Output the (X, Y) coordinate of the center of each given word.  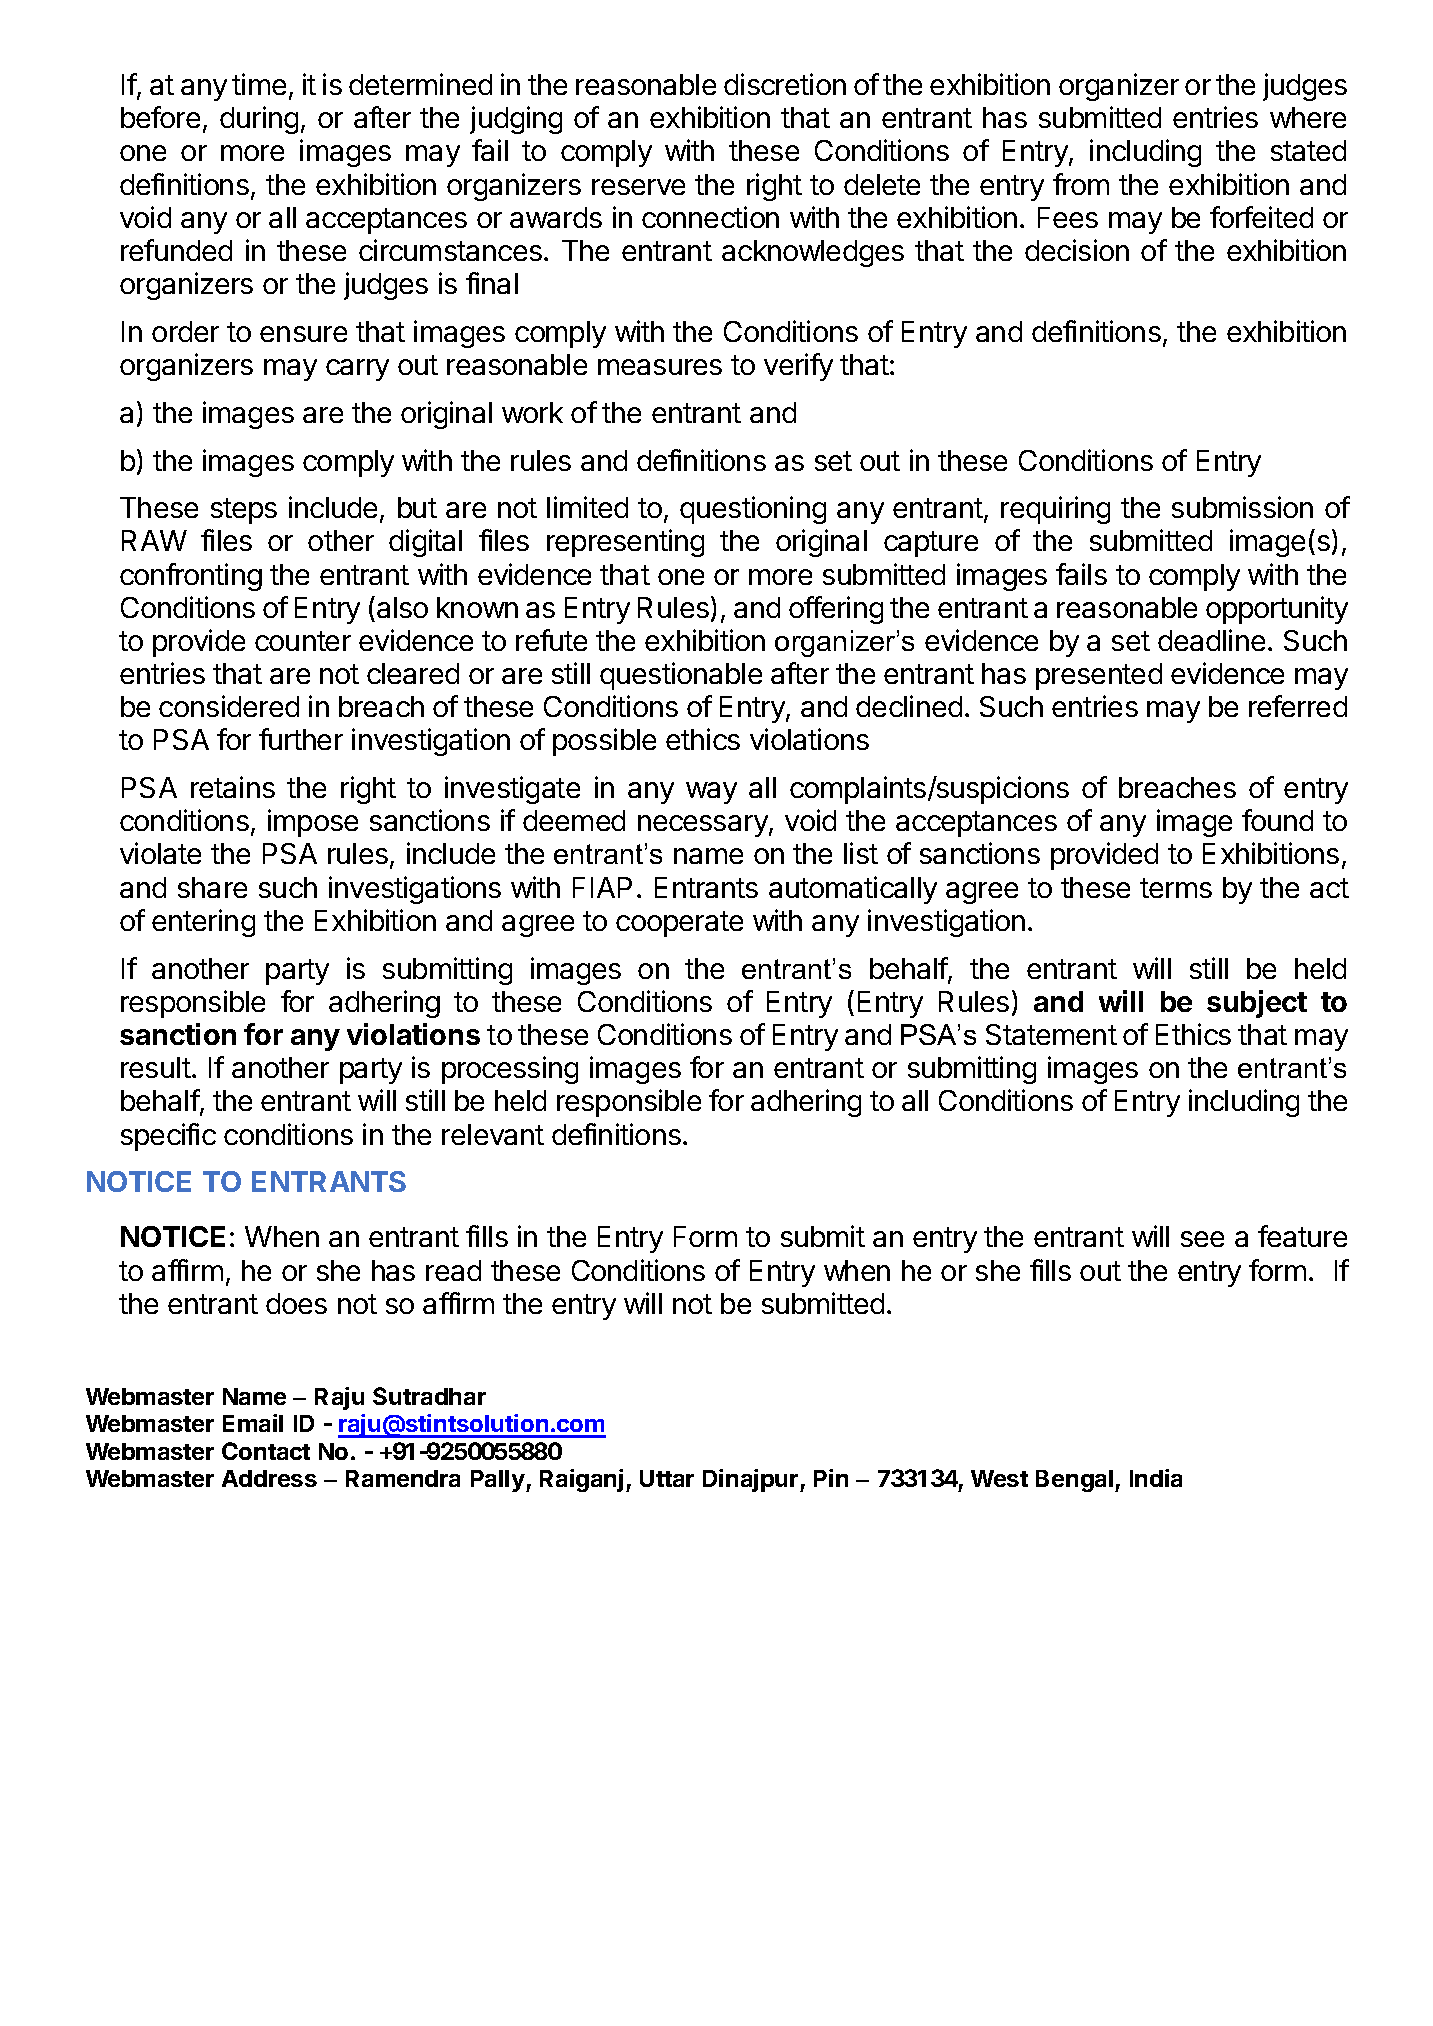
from (1081, 184)
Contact (266, 1451)
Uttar (667, 1478)
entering (203, 923)
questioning (753, 510)
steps (244, 511)
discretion (785, 84)
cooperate (679, 924)
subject (1257, 1004)
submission (1242, 507)
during (259, 120)
